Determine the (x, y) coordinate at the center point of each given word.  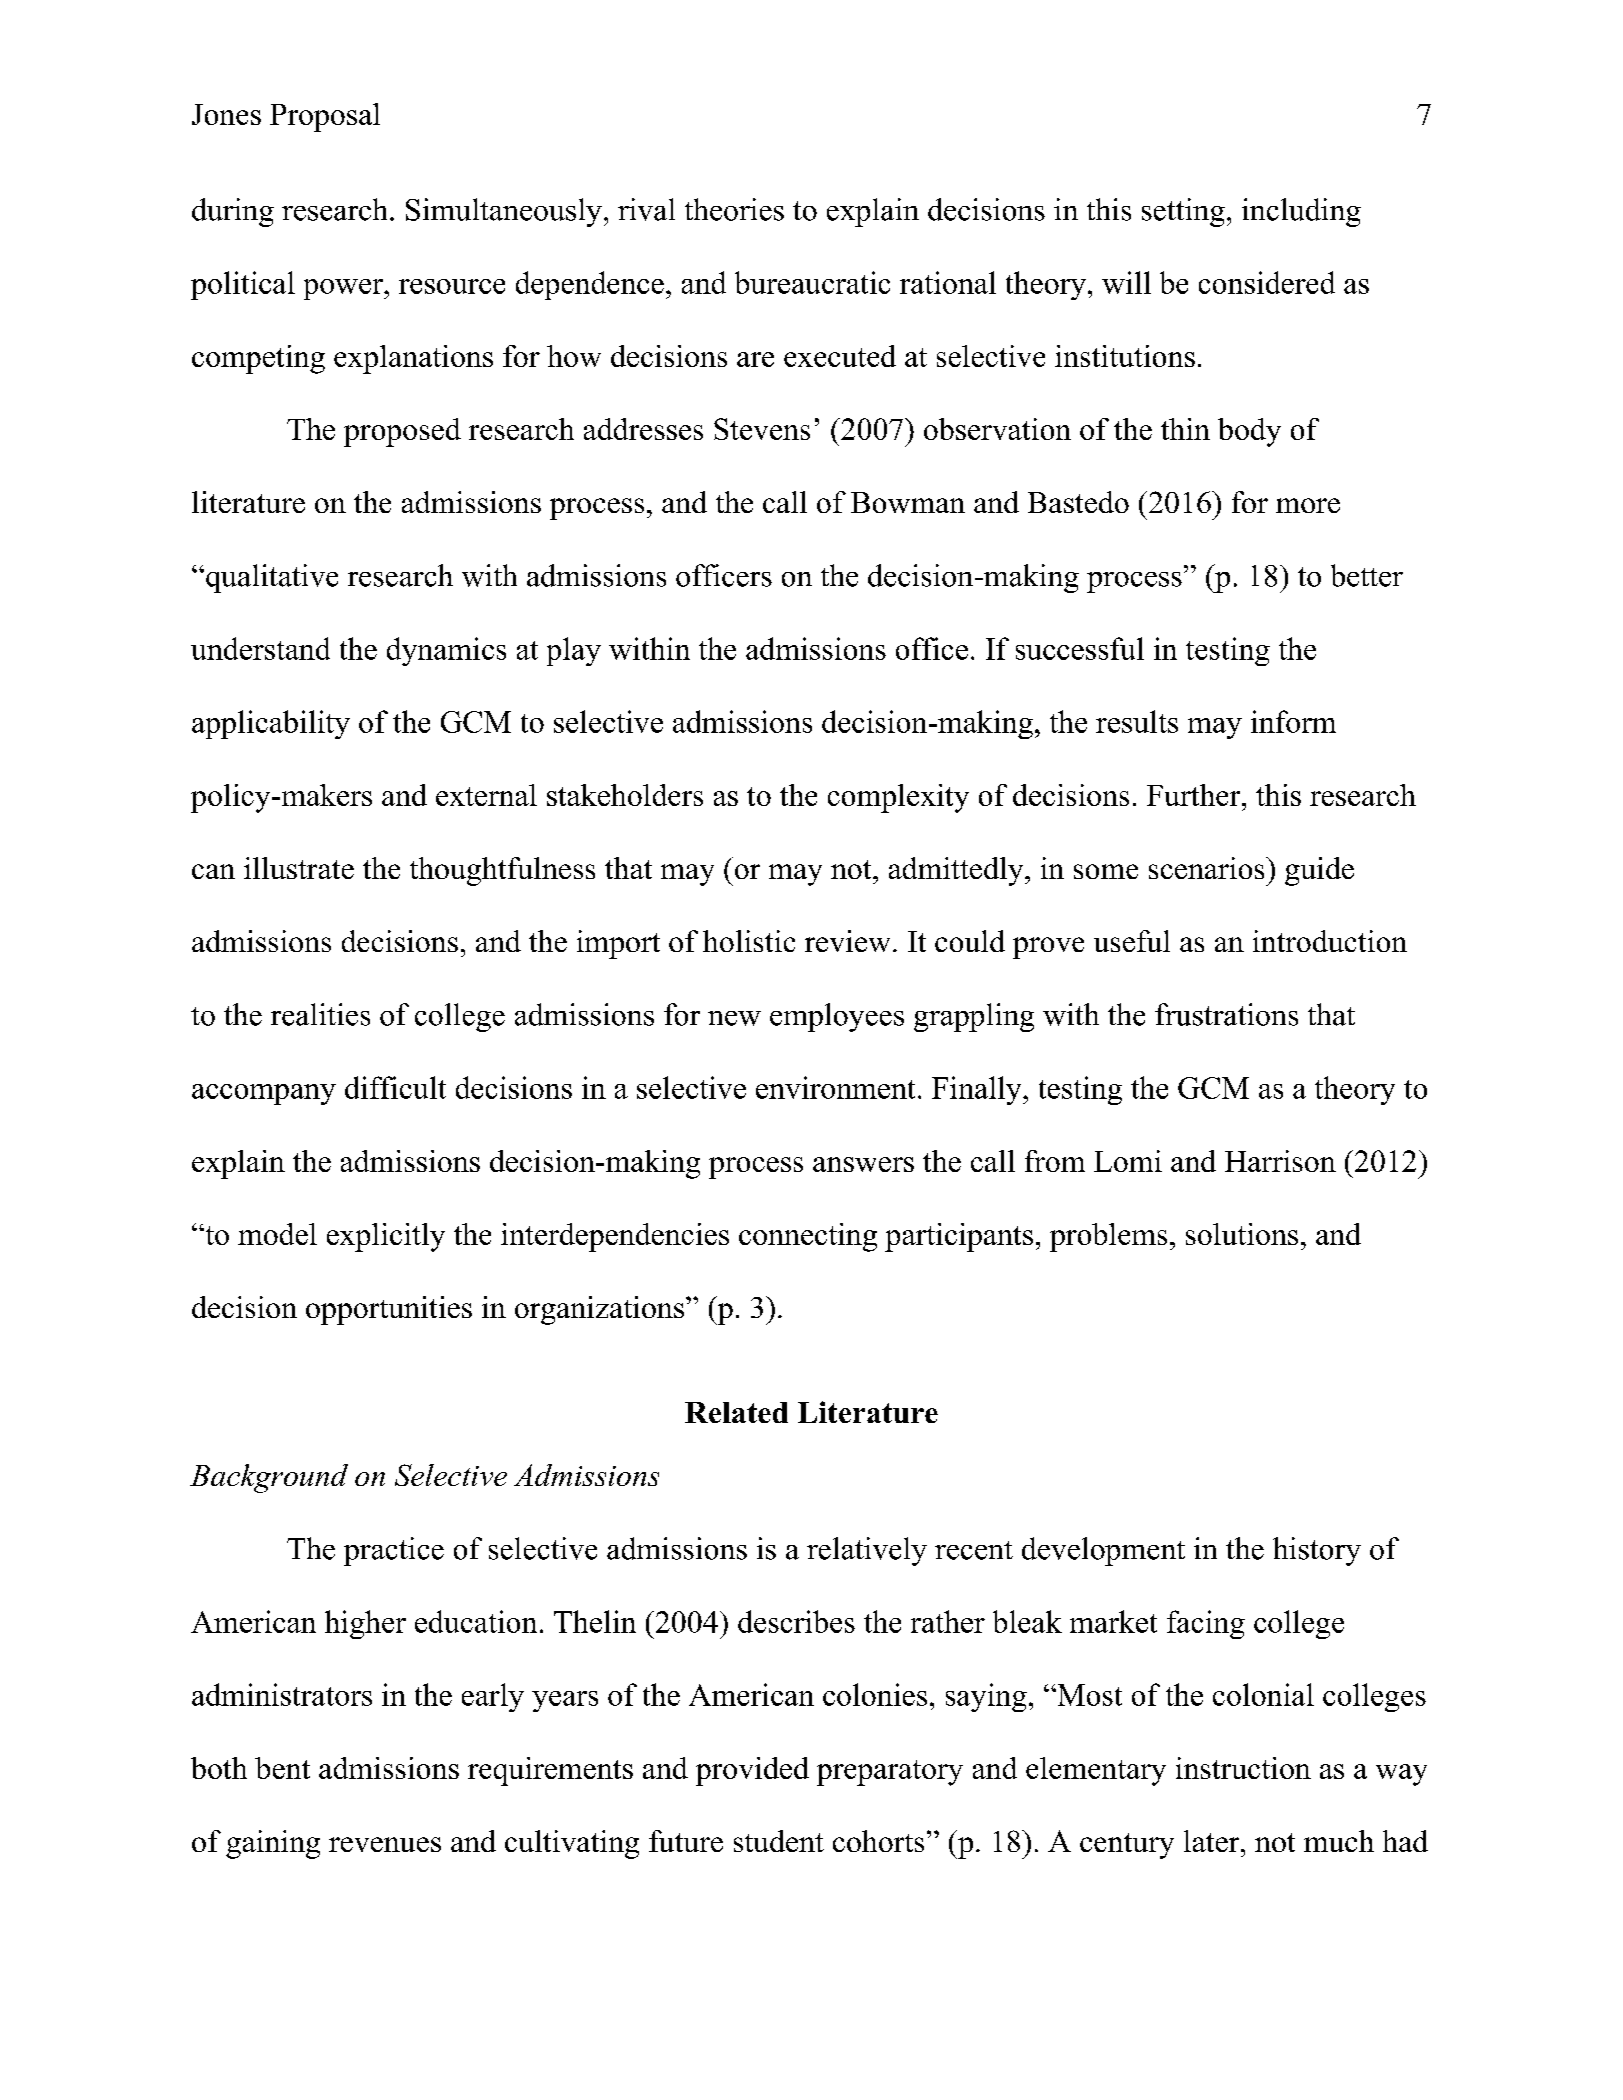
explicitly (386, 1237)
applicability (271, 724)
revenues (385, 1844)
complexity (898, 798)
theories (734, 209)
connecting (808, 1237)
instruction (1243, 1768)
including (1301, 212)
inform (1293, 721)
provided (752, 1771)
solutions (1242, 1234)
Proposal (325, 117)
